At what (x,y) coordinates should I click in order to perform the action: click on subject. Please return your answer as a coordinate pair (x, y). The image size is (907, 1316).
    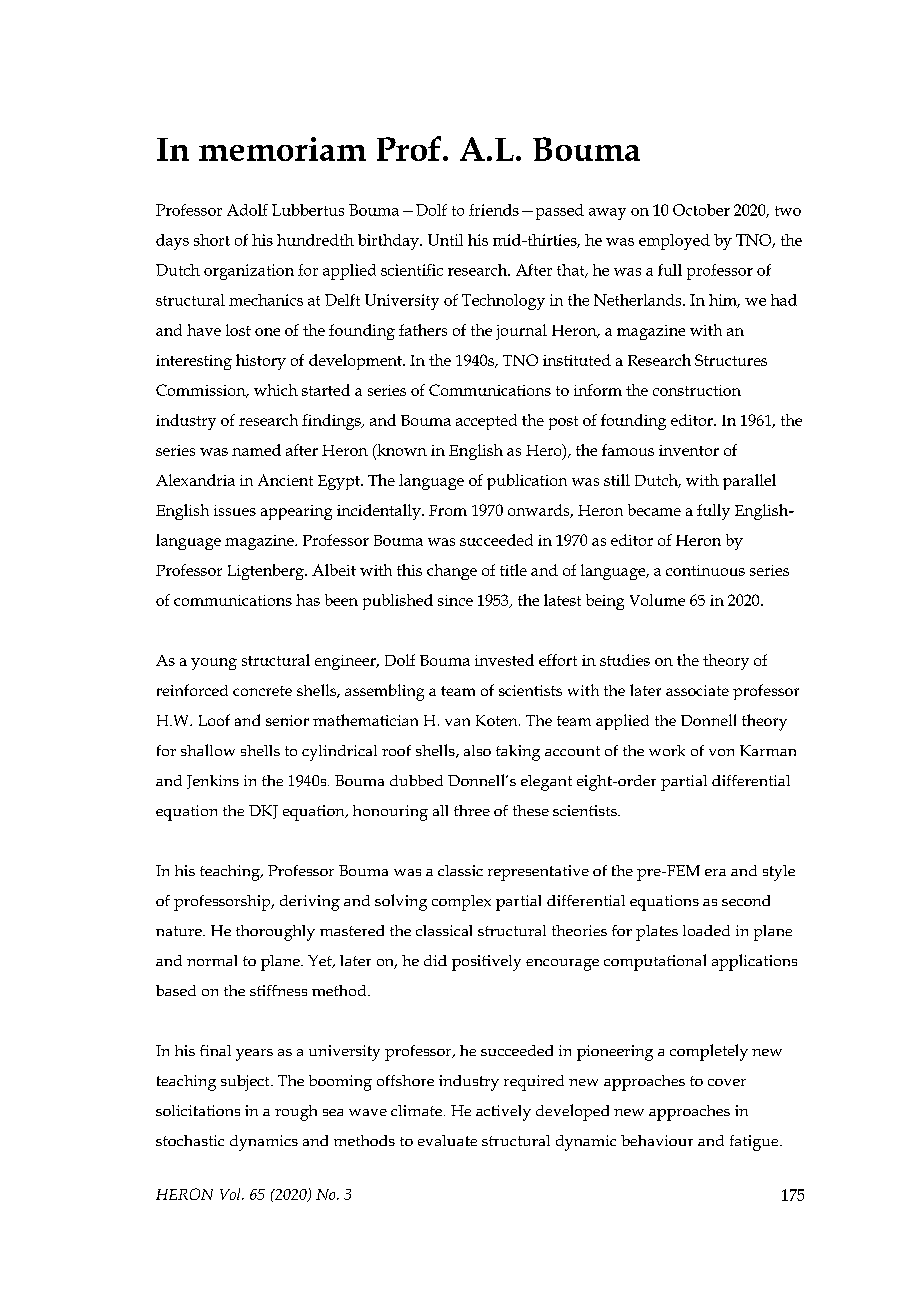
    Looking at the image, I should click on (246, 1083).
